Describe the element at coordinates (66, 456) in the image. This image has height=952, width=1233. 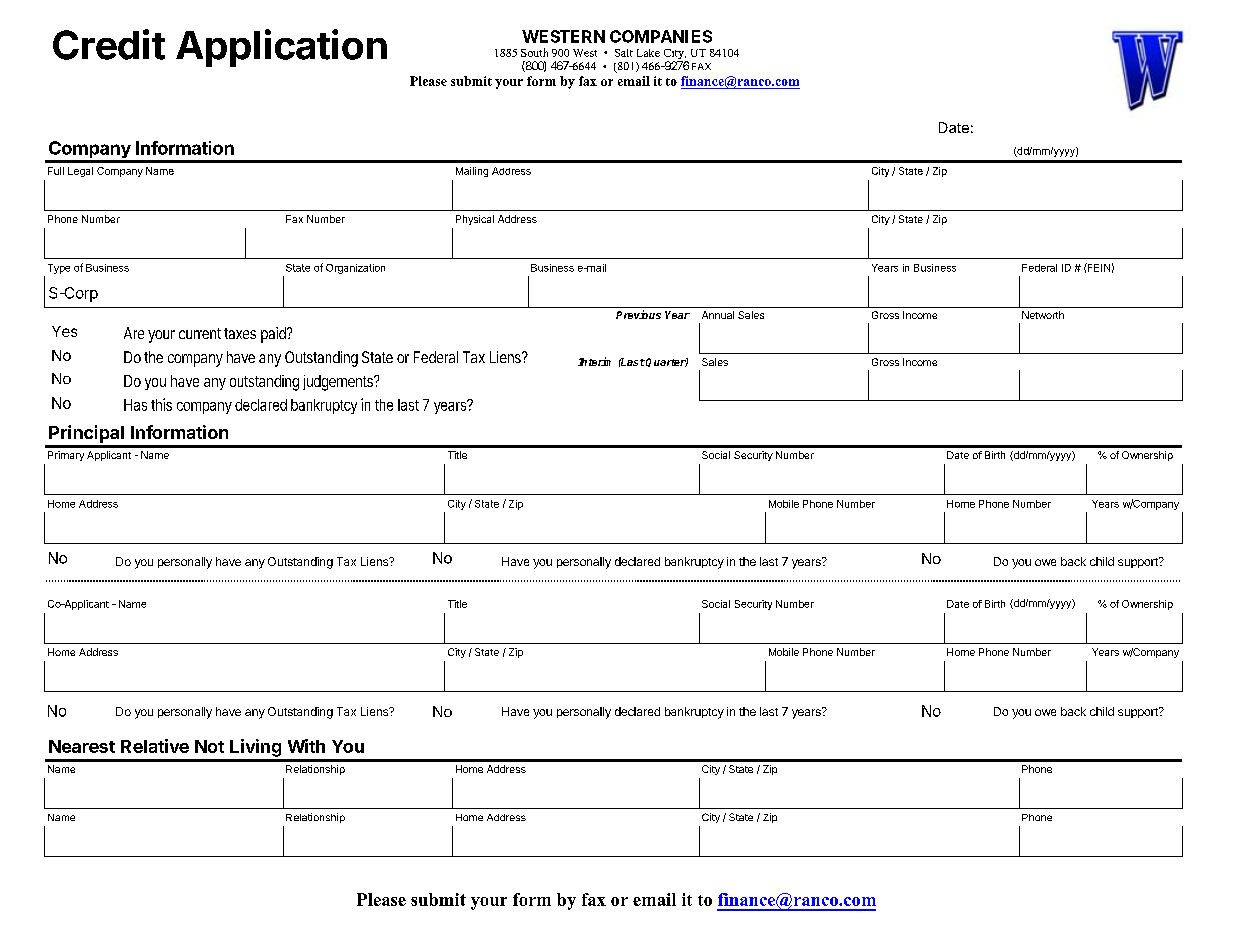
I see `Primary` at that location.
